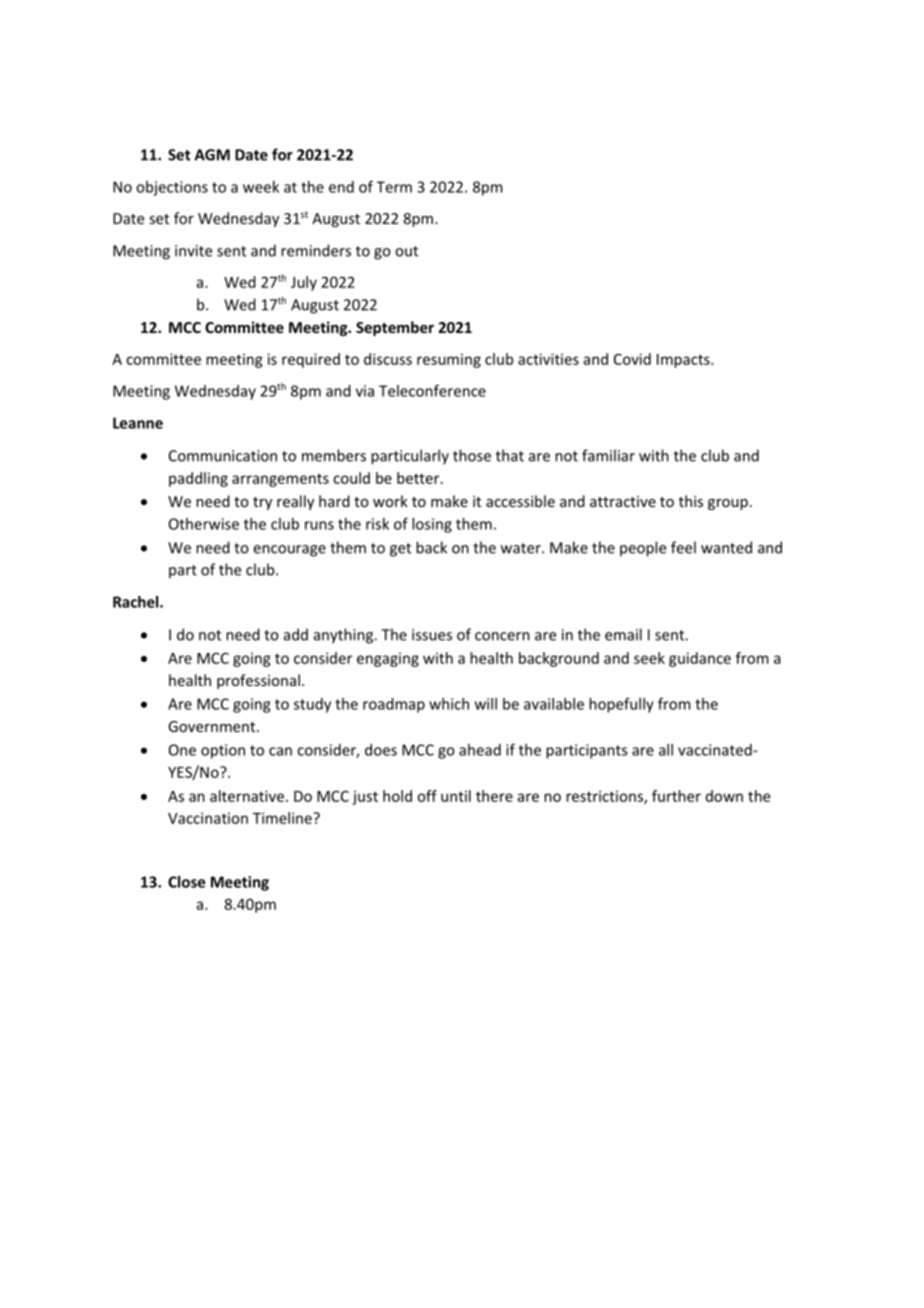 The width and height of the image is (924, 1308). I want to click on Term, so click(394, 187).
